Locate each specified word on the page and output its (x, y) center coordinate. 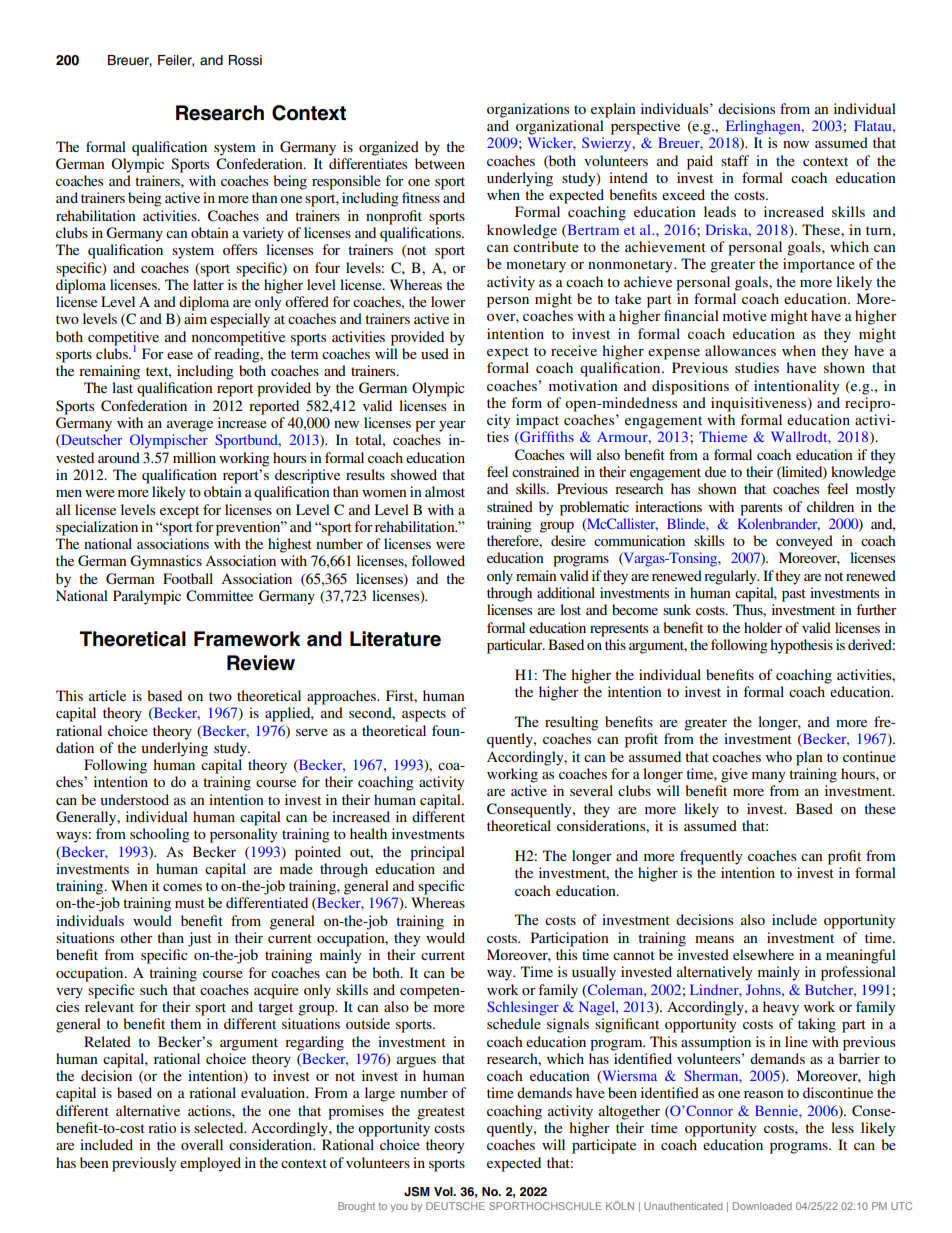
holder (763, 627)
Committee (219, 596)
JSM (417, 1192)
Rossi (245, 60)
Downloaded (762, 1206)
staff (735, 160)
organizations (528, 110)
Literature (395, 639)
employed (210, 1164)
